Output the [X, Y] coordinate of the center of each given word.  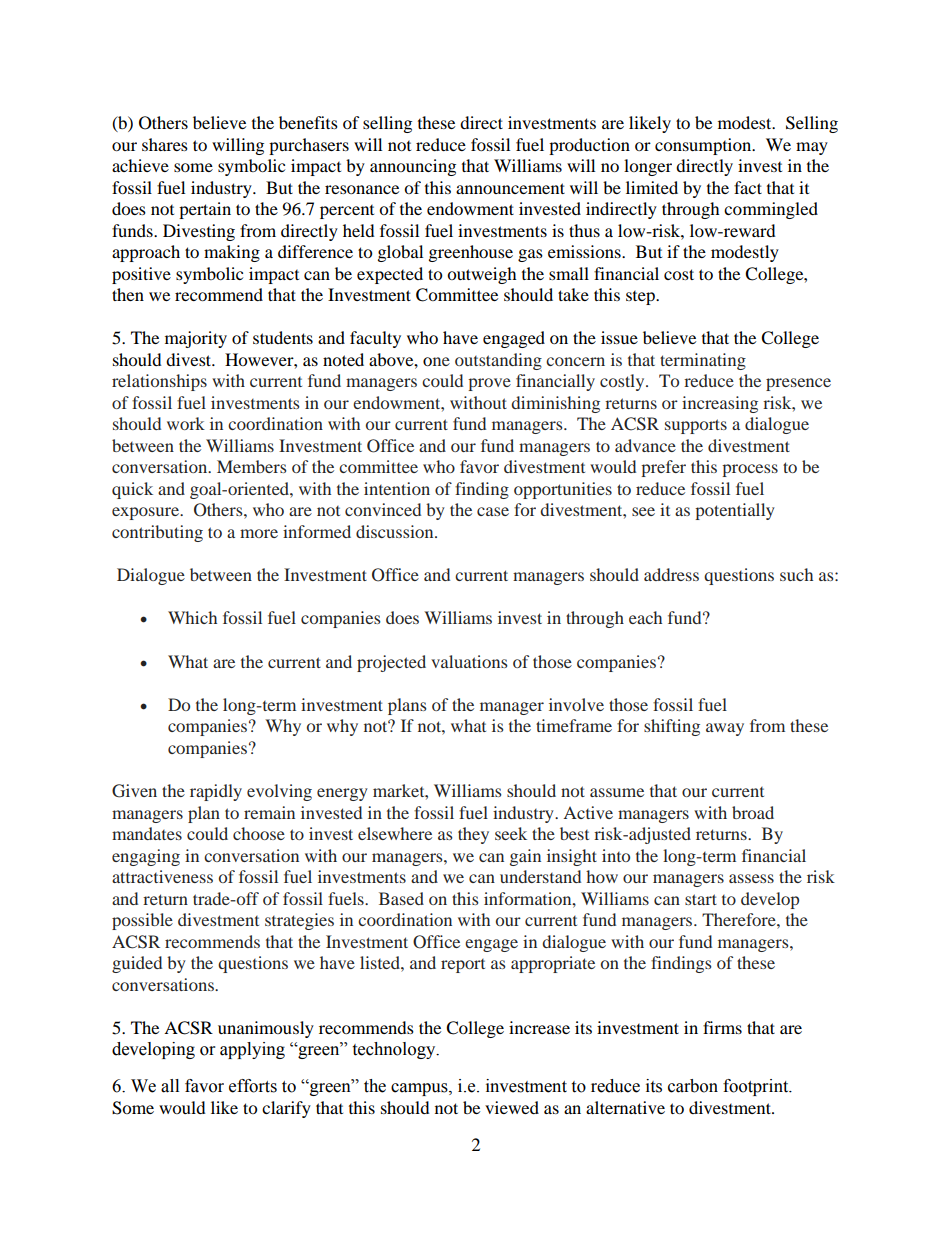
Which [192, 617]
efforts [253, 1086]
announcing [413, 167]
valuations [469, 661]
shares [165, 144]
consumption [704, 146]
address [671, 574]
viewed [512, 1107]
